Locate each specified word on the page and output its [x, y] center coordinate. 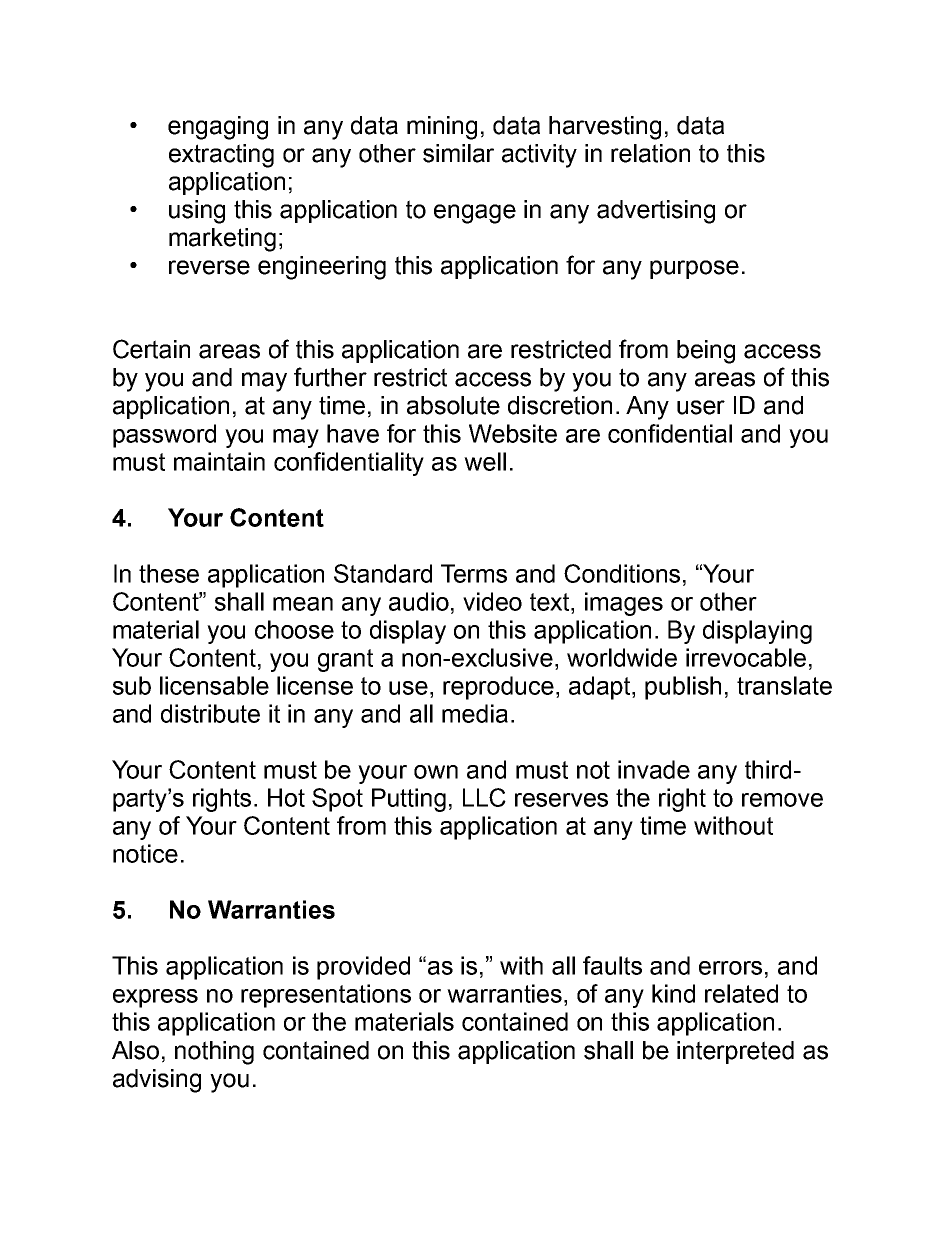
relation [650, 153]
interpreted [735, 1052]
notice [145, 853]
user [701, 407]
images [624, 604]
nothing [214, 1053]
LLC [484, 797]
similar [458, 153]
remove [782, 800]
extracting [221, 156]
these [169, 573]
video [492, 601]
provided [363, 968]
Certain [151, 349]
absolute [453, 405]
